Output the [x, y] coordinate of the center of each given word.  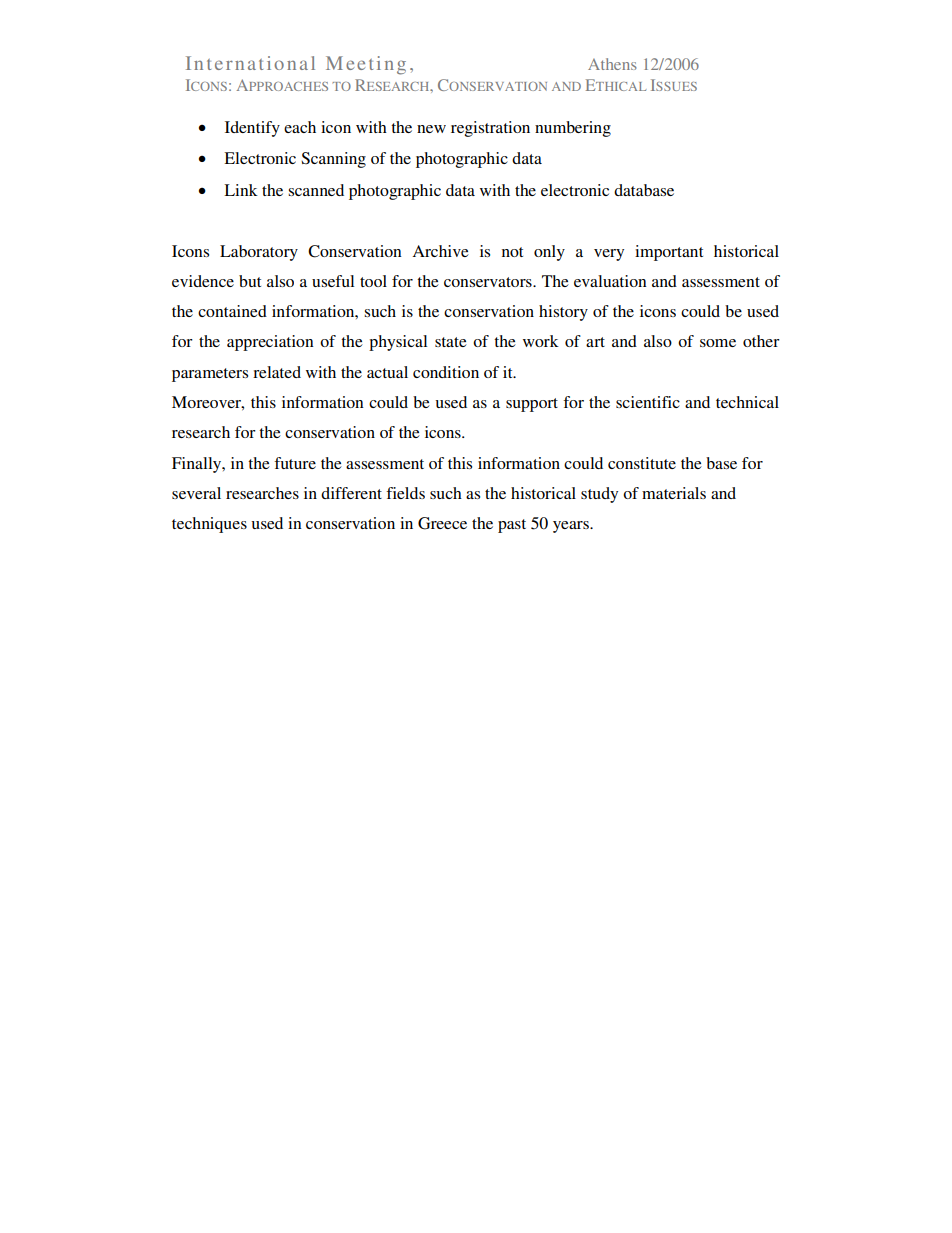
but [250, 281]
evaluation [610, 281]
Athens [612, 64]
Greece [442, 523]
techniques [209, 525]
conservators [489, 282]
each [300, 127]
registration [490, 129]
